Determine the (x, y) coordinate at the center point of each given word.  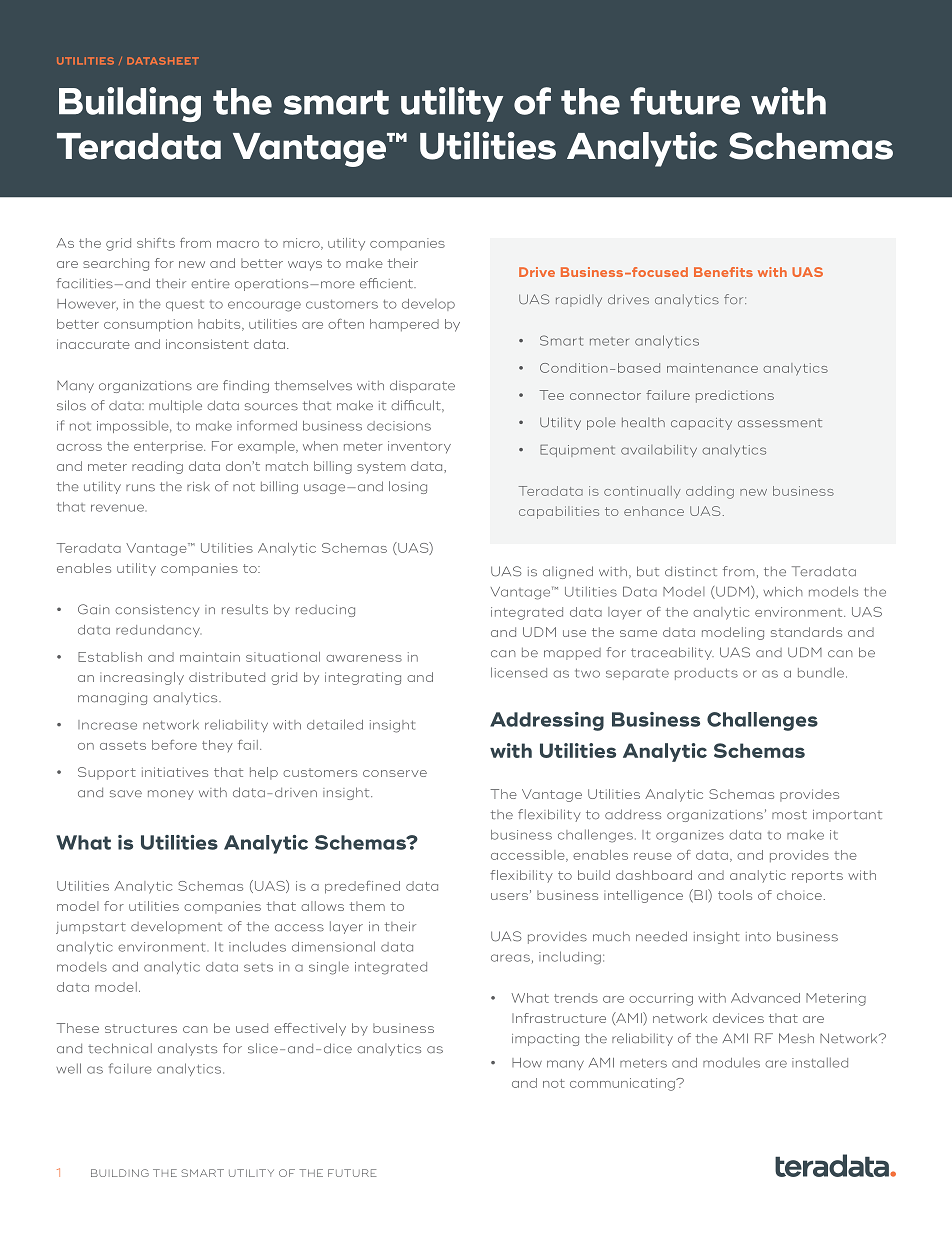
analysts (187, 1049)
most (789, 815)
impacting (545, 1040)
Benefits (723, 272)
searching (116, 264)
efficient (387, 283)
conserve (395, 773)
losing (408, 487)
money (171, 795)
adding (710, 492)
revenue (117, 508)
